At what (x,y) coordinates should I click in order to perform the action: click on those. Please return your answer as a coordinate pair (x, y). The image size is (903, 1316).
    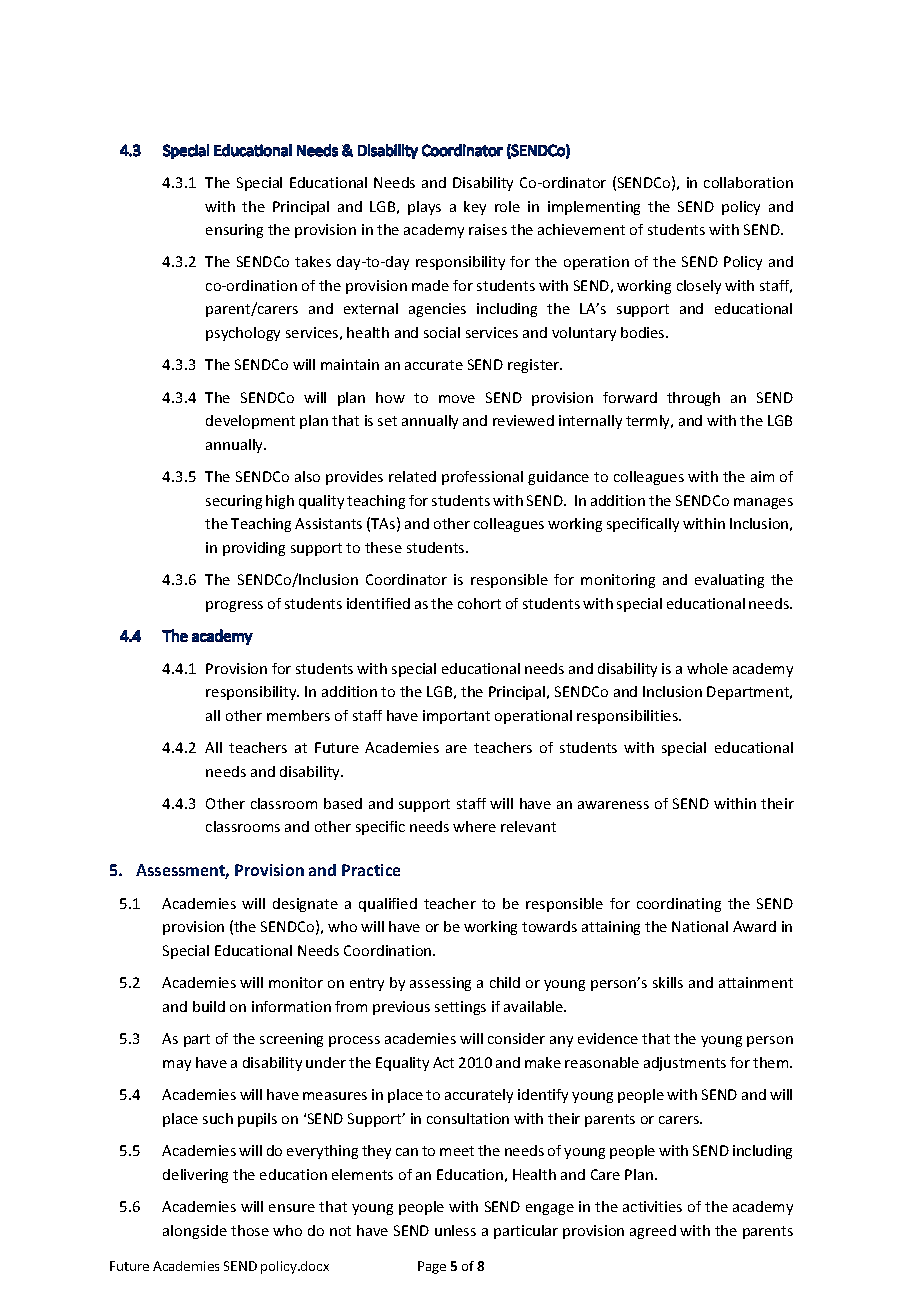
    Looking at the image, I should click on (250, 1230).
